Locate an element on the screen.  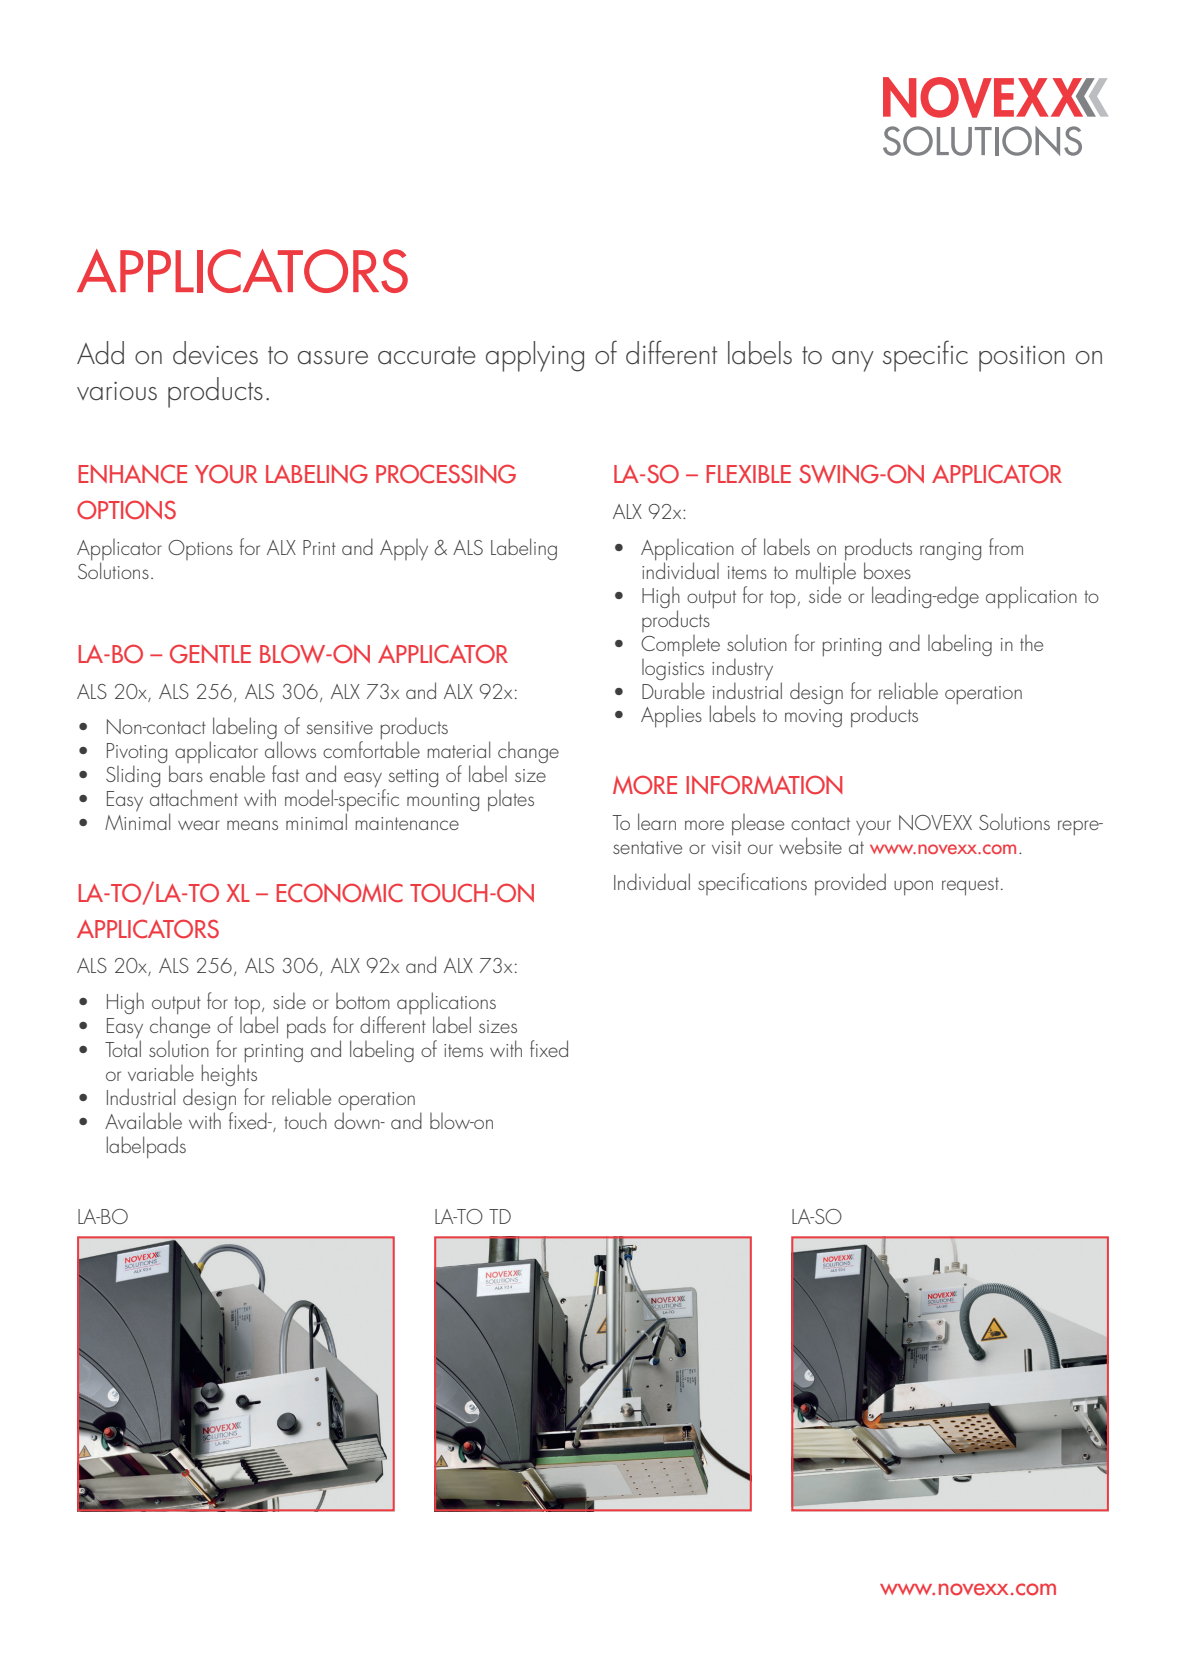
allows is located at coordinates (290, 749).
